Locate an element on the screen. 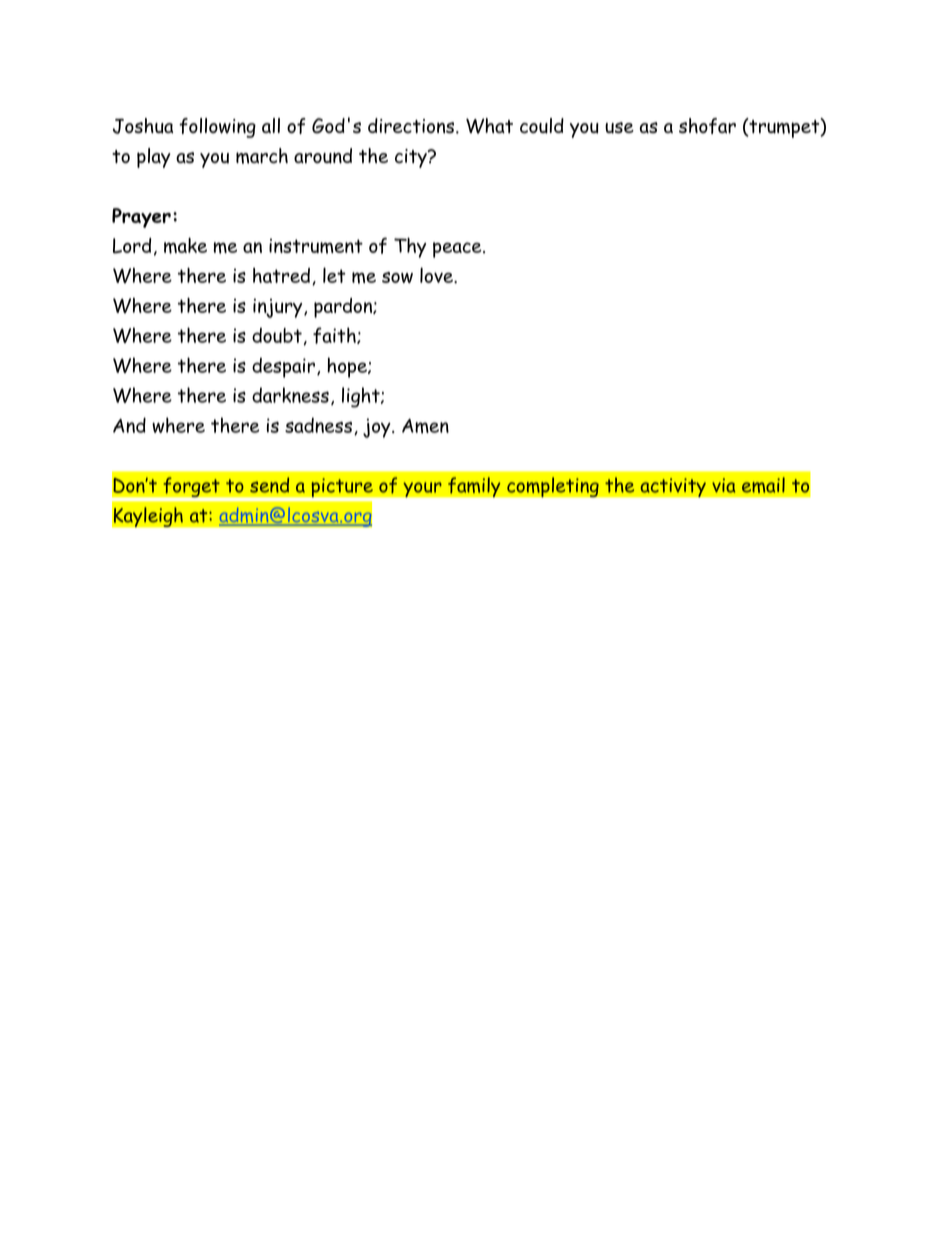 This screenshot has width=952, height=1233. despair is located at coordinates (283, 368).
